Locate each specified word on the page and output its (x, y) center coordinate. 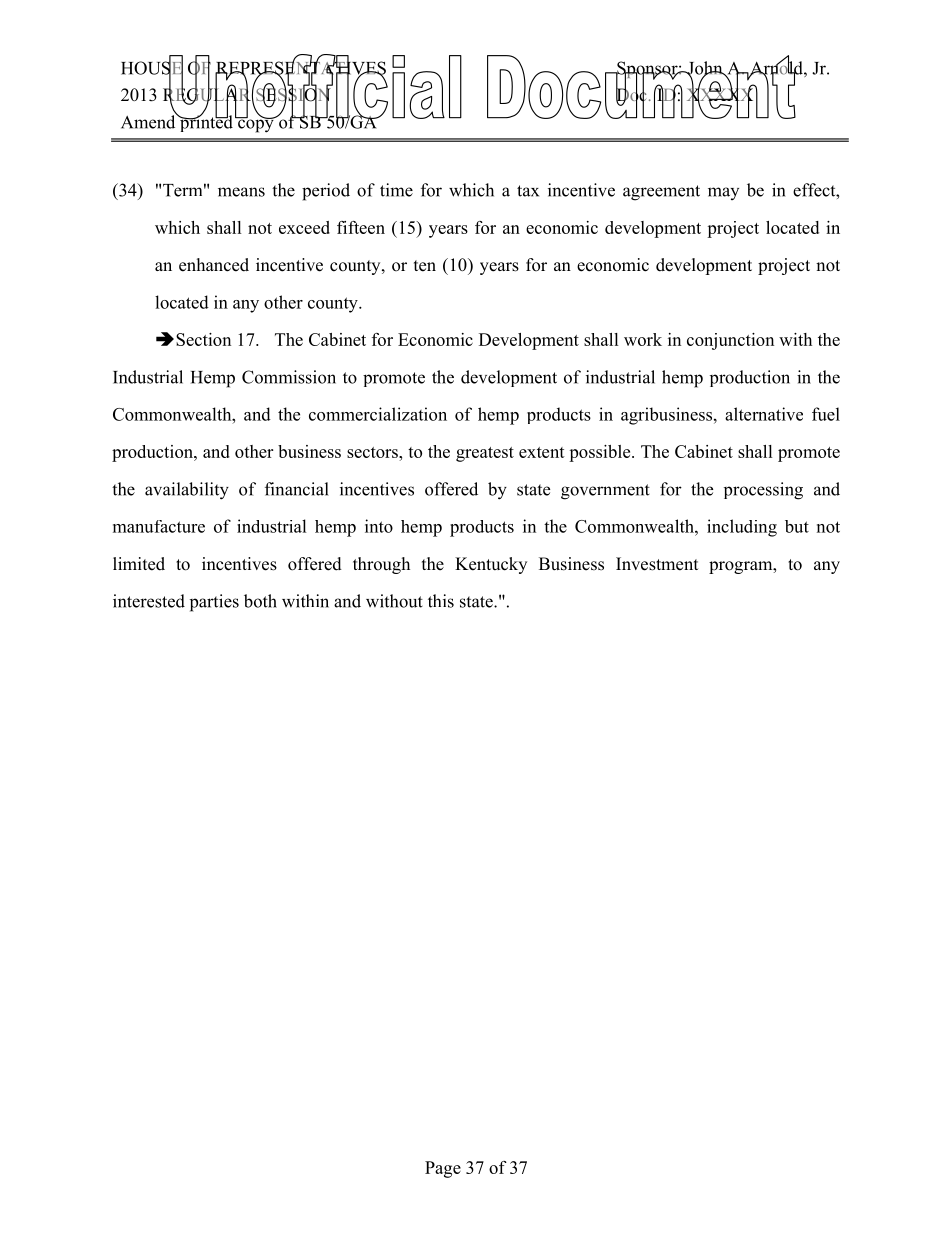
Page (443, 1169)
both (260, 601)
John (705, 69)
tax (528, 191)
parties (214, 603)
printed (205, 122)
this (441, 601)
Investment (657, 564)
